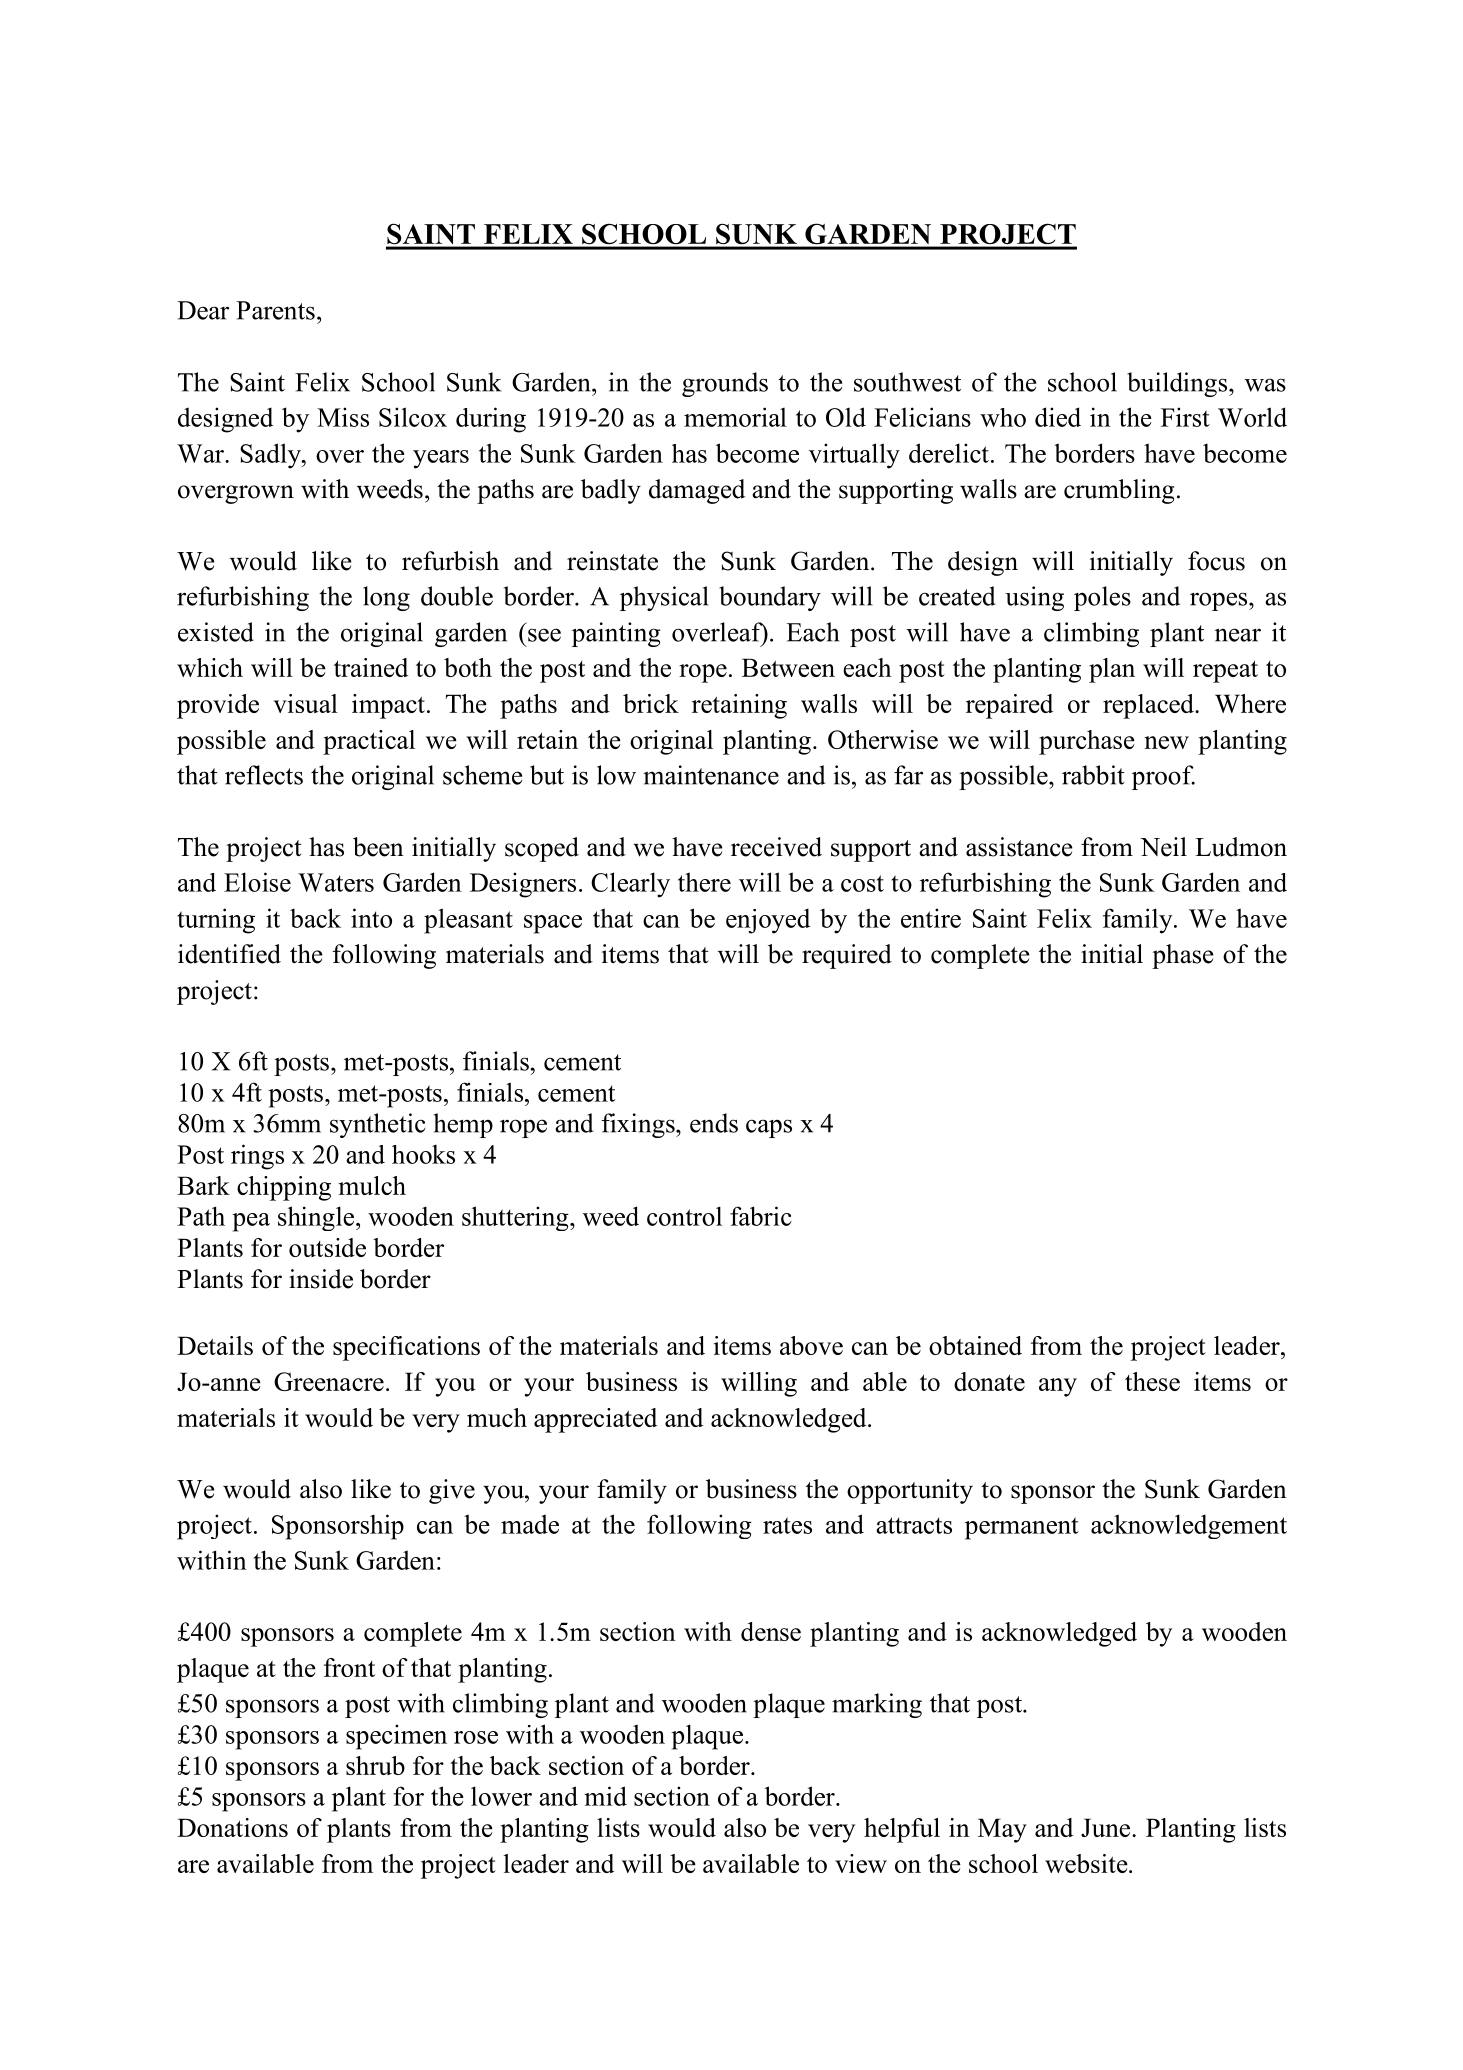  Describe the element at coordinates (605, 1796) in the document. I see `mid` at that location.
